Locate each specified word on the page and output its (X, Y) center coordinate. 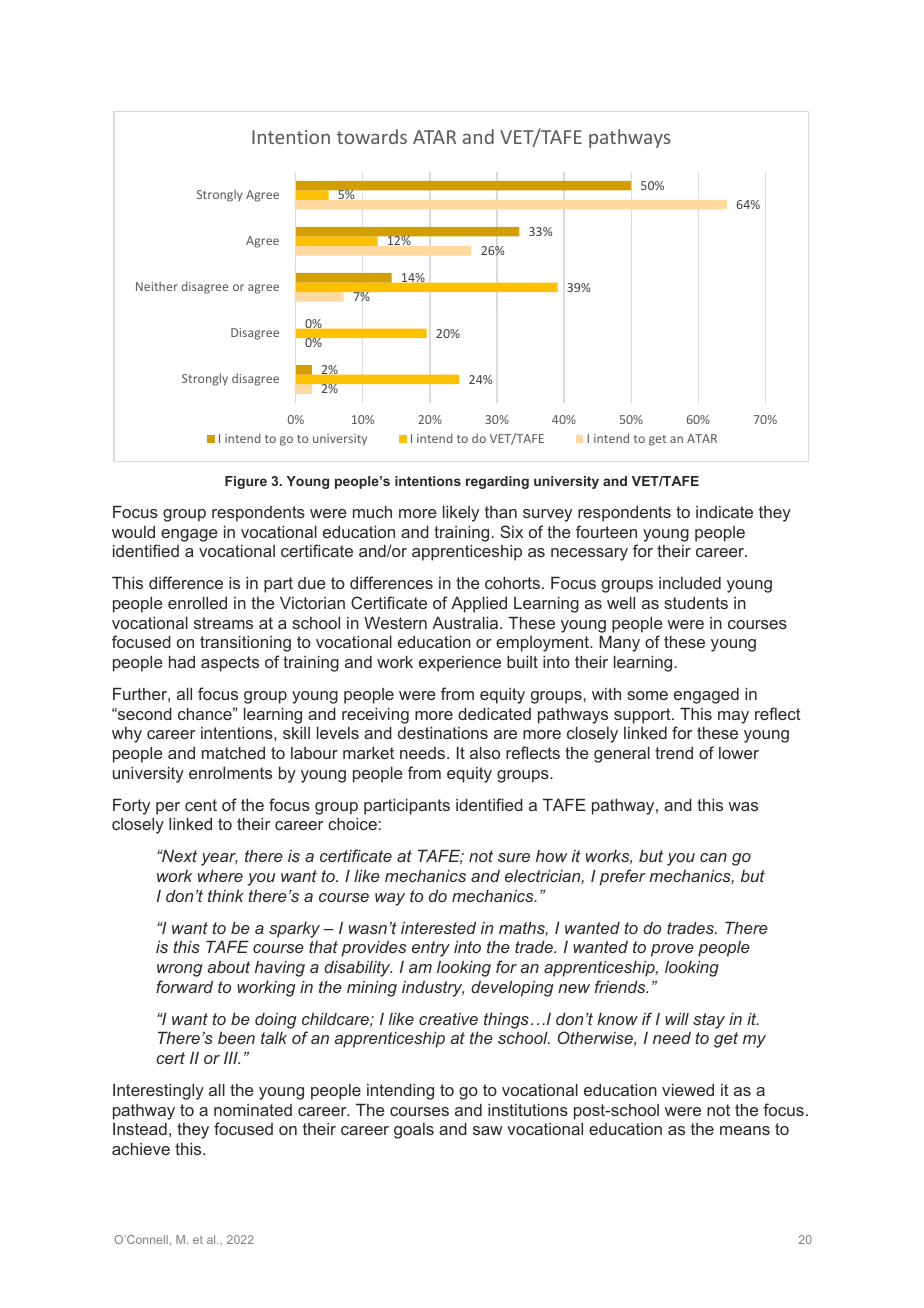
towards (372, 136)
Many (619, 644)
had (182, 662)
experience (460, 664)
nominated (253, 1110)
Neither (157, 286)
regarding (497, 482)
